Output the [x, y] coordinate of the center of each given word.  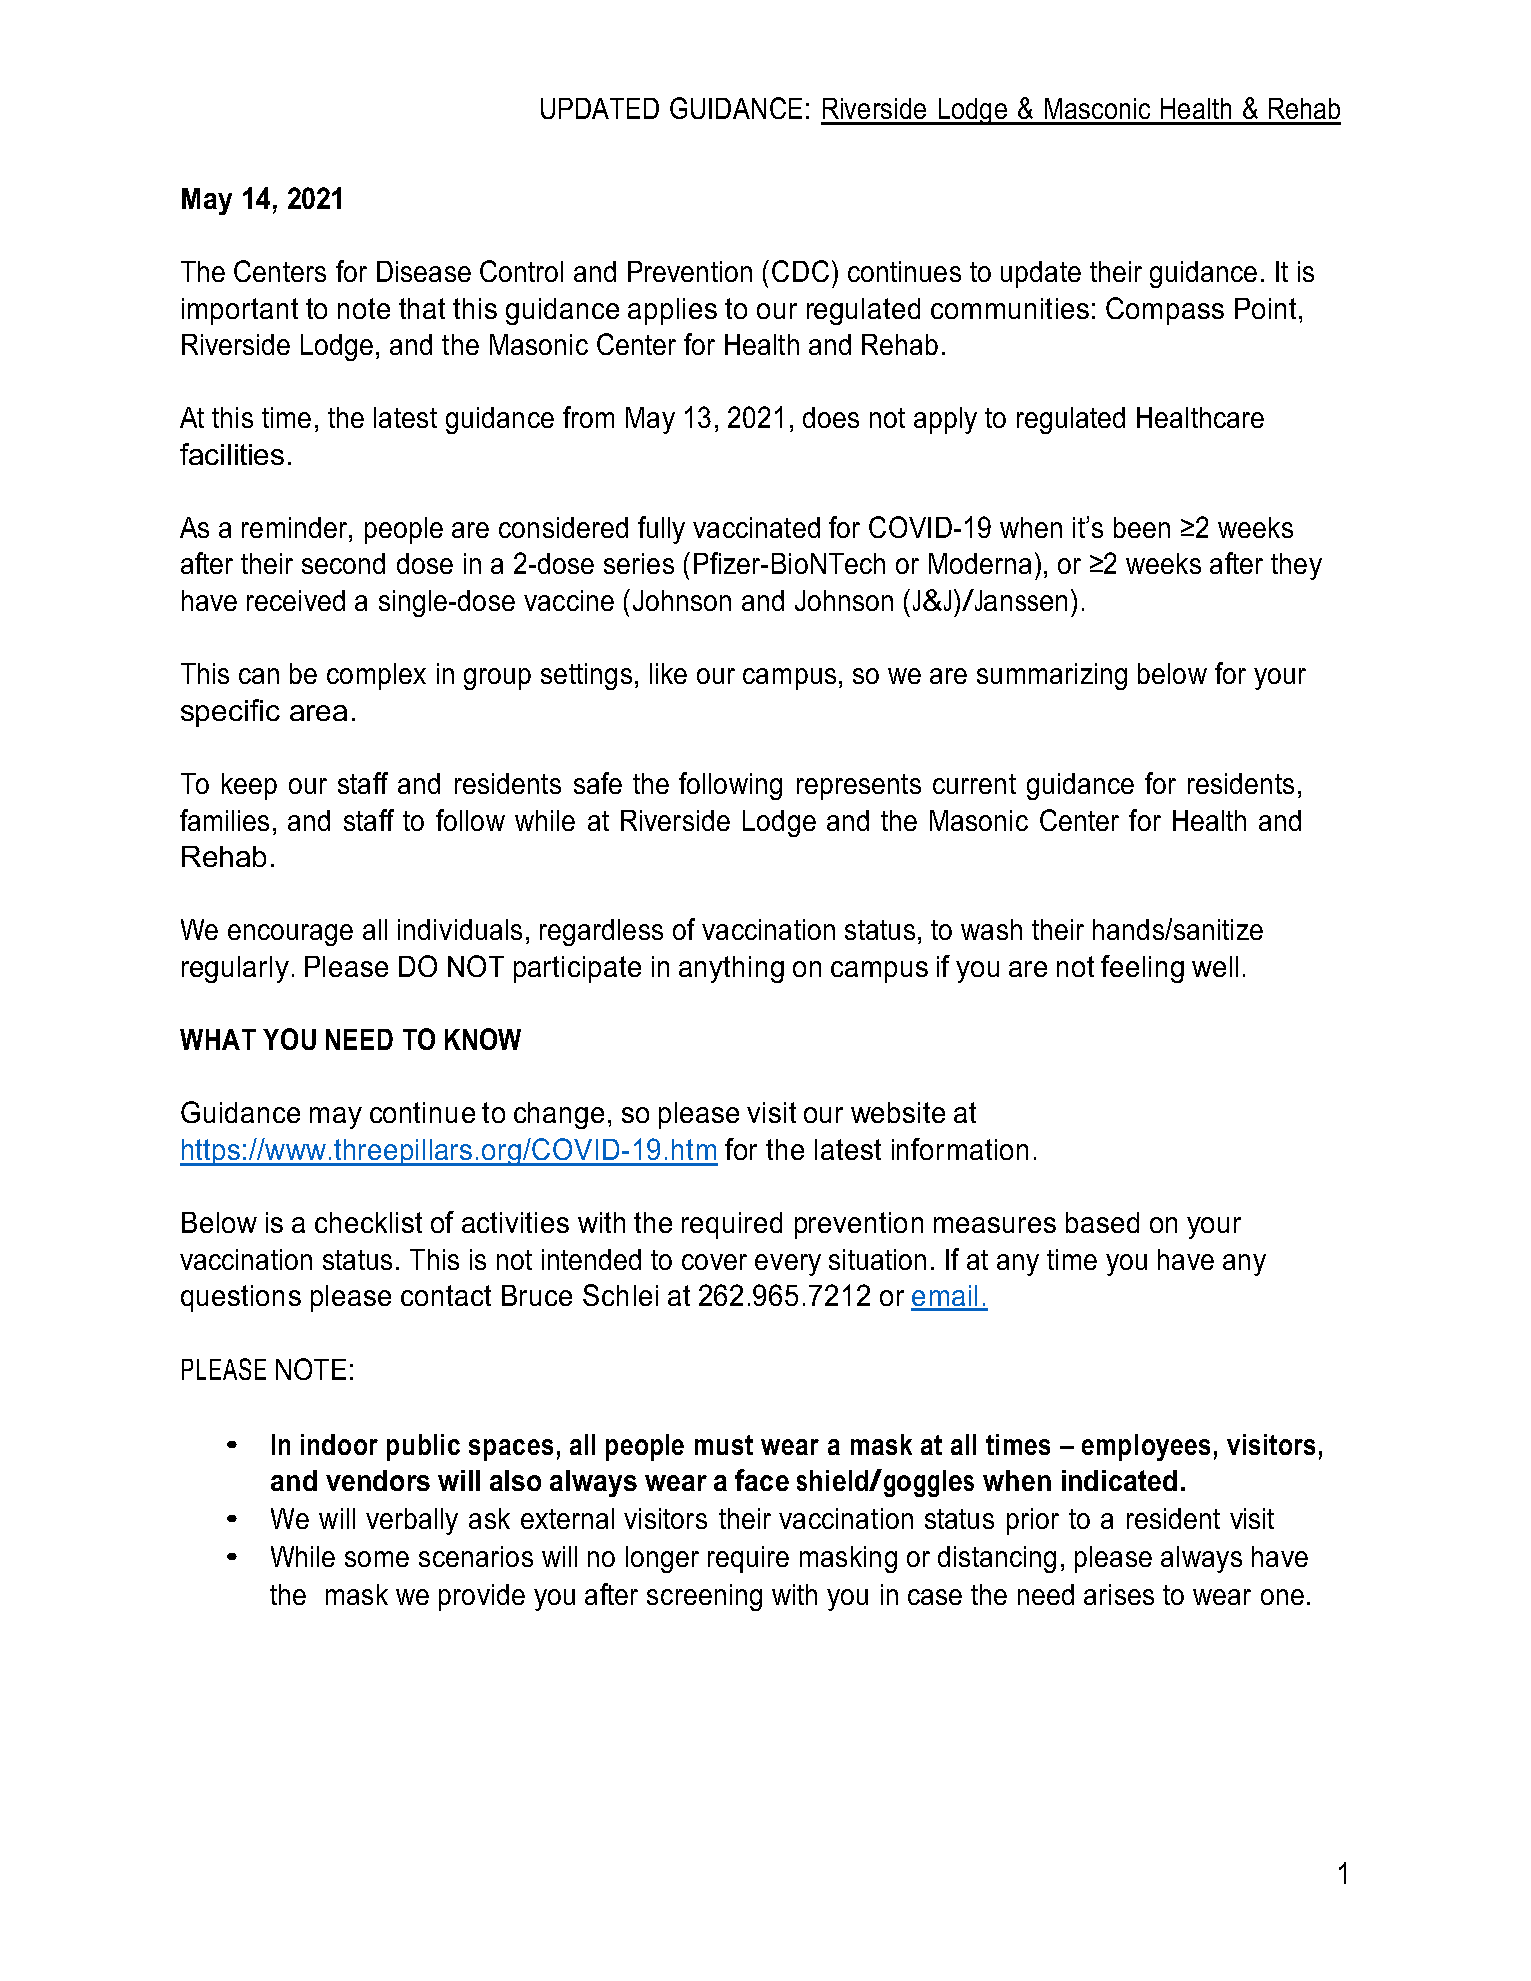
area [318, 713]
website [898, 1112]
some [377, 1559]
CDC [800, 271]
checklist [368, 1222]
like [668, 673]
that [422, 308]
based [1102, 1222]
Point [1267, 308]
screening [704, 1597]
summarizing [1052, 676]
